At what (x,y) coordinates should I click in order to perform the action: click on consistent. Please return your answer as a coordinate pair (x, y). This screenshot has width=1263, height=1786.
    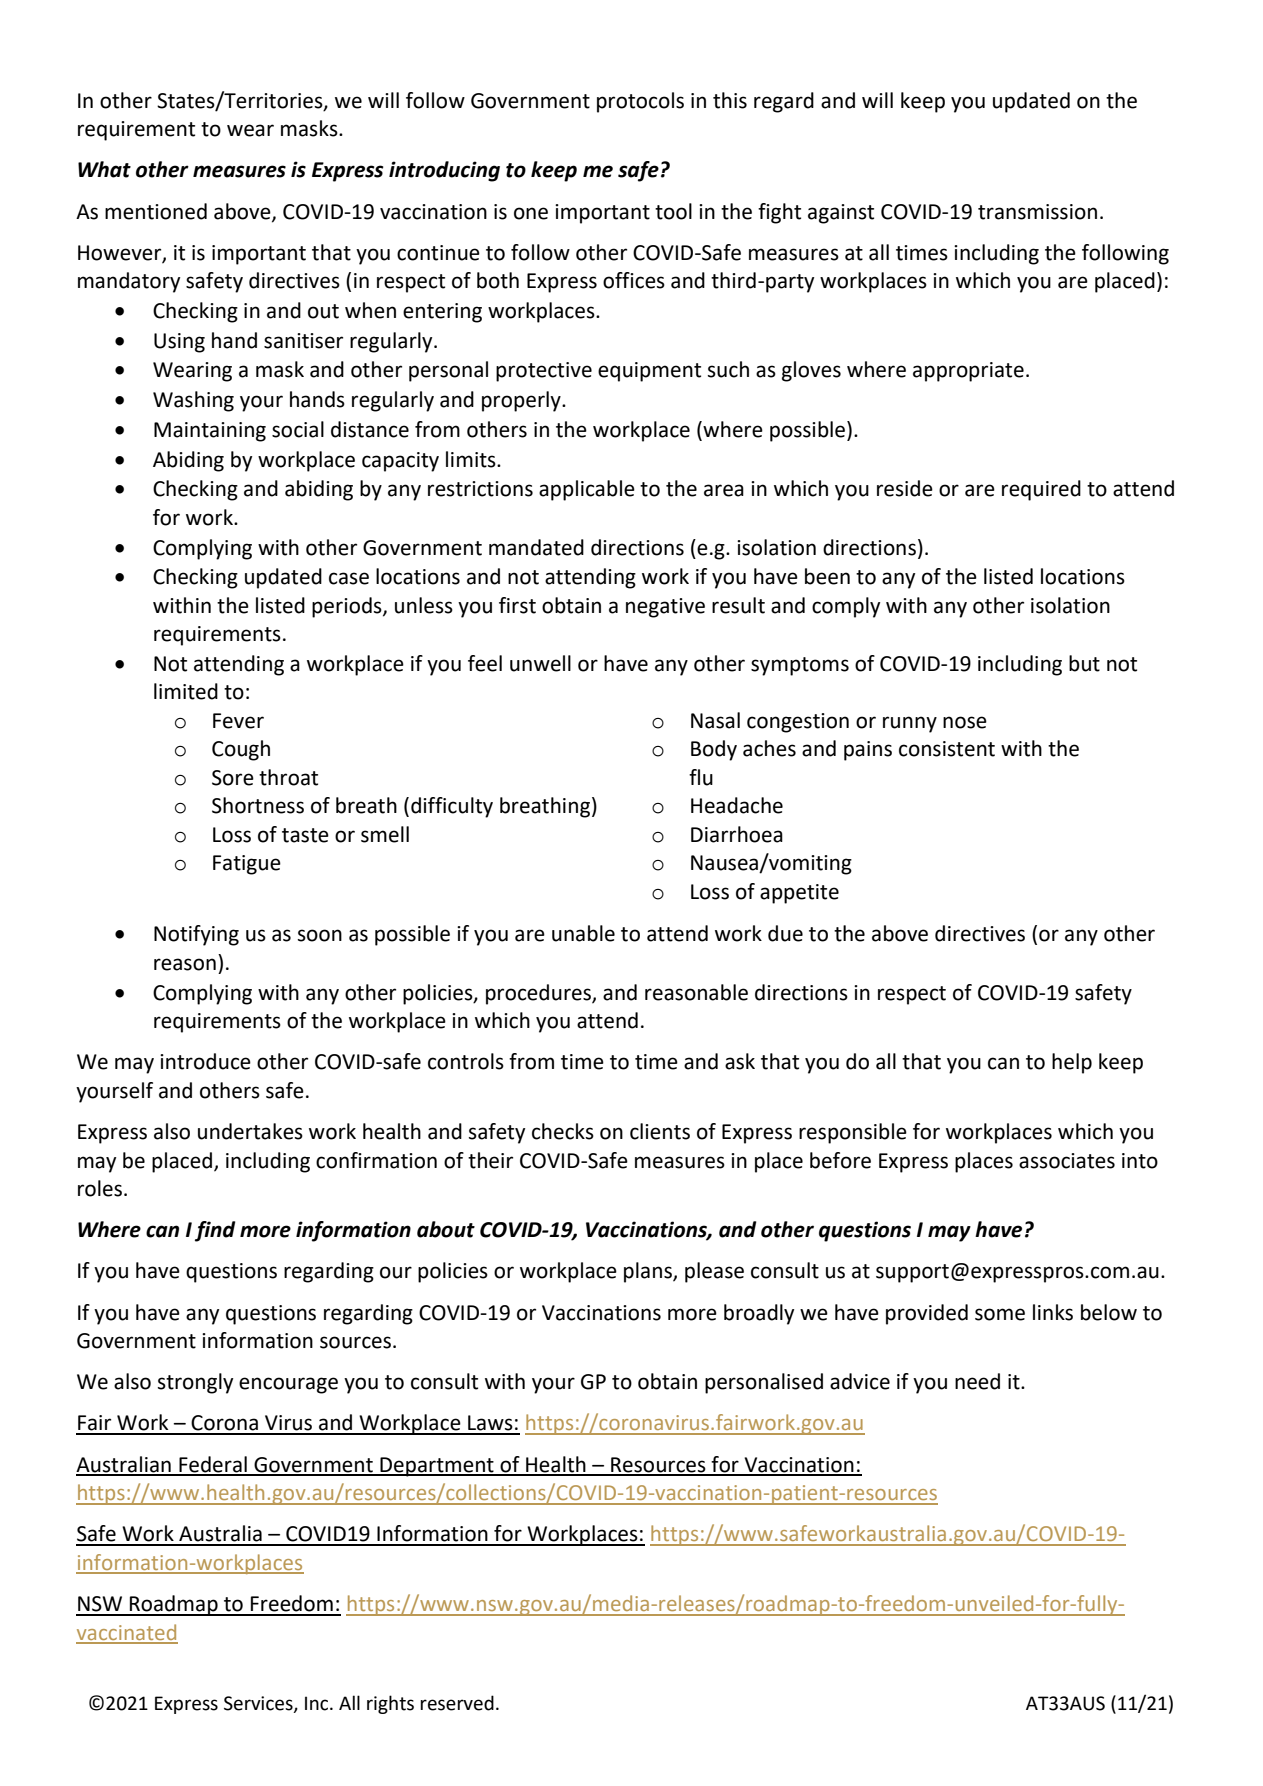
    Looking at the image, I should click on (947, 749).
